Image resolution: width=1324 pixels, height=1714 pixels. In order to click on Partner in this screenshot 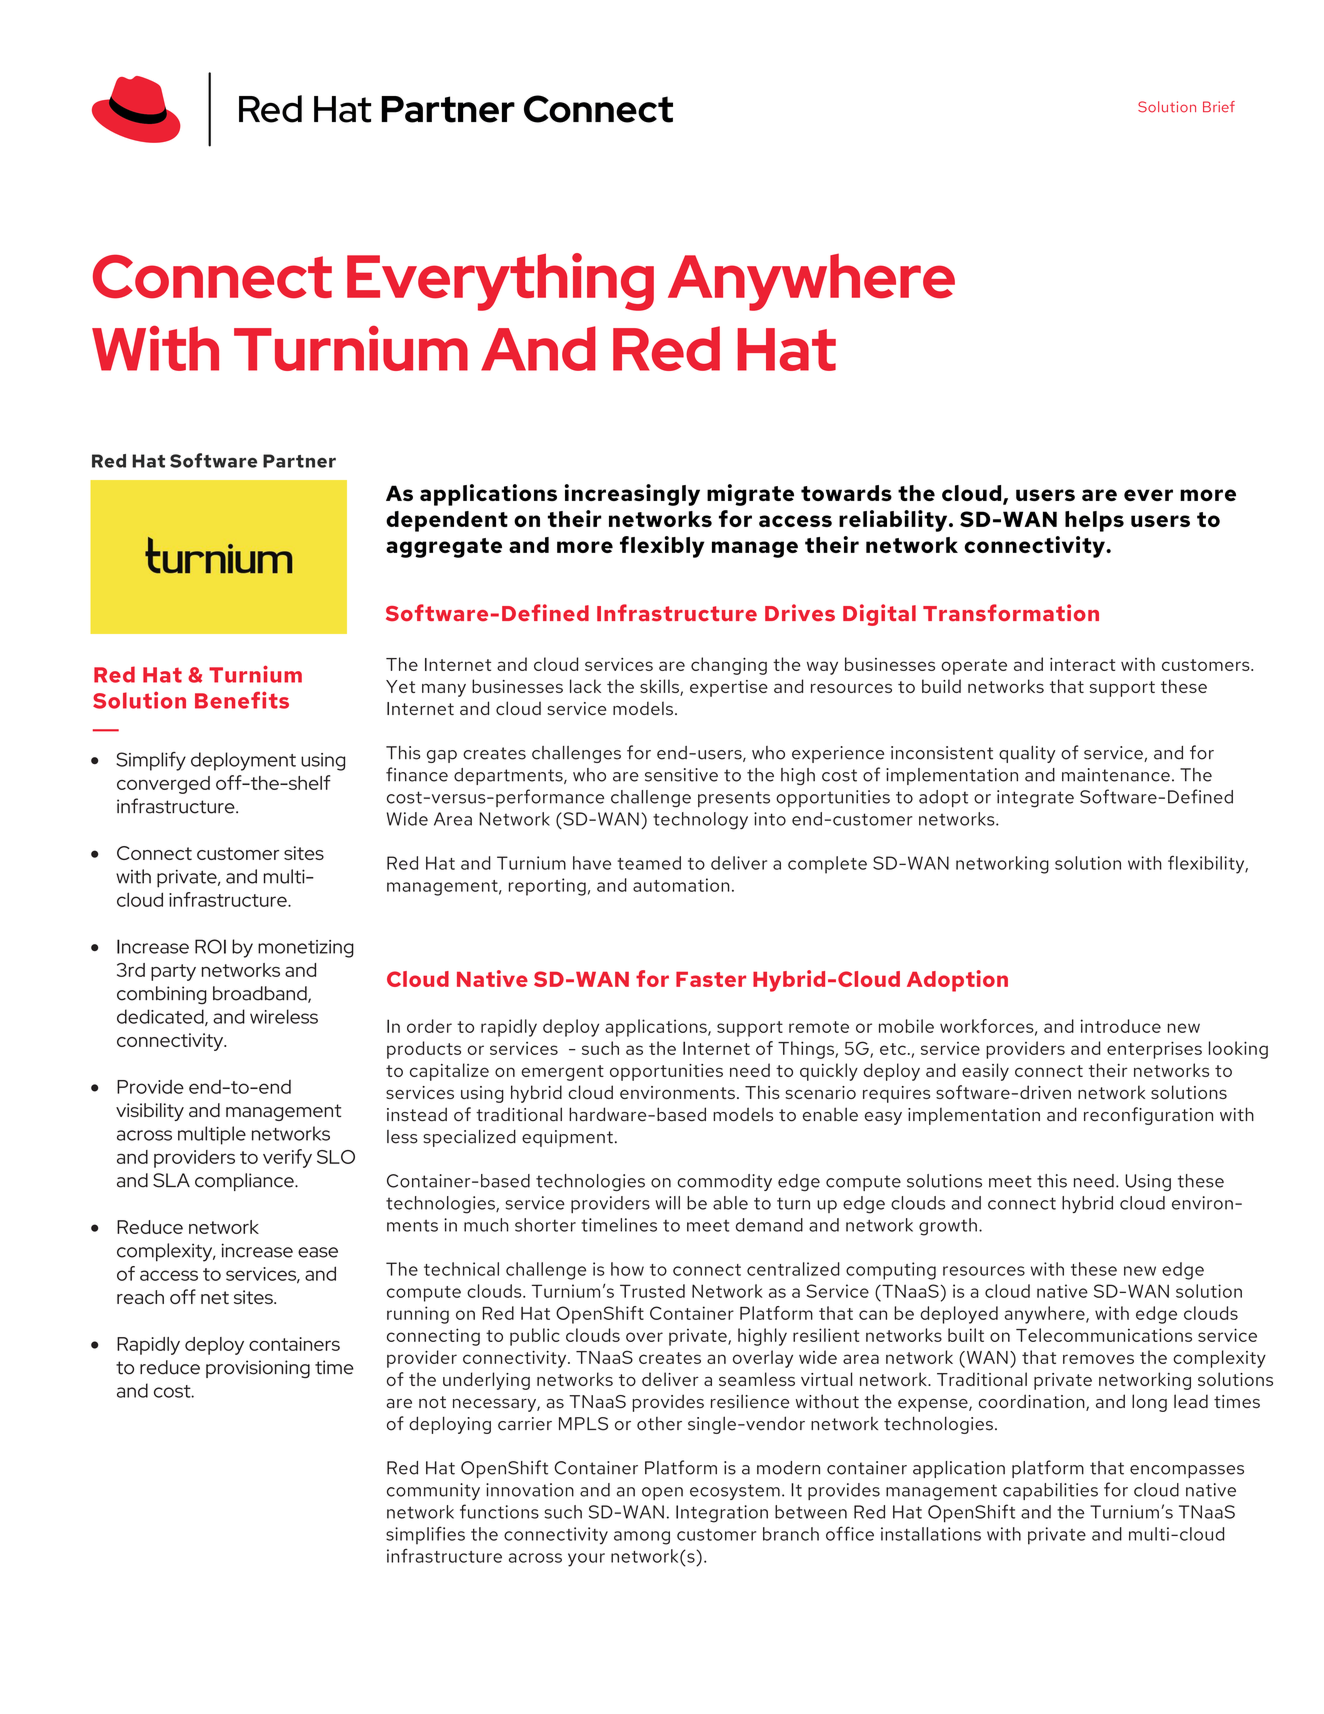, I will do `click(299, 461)`.
